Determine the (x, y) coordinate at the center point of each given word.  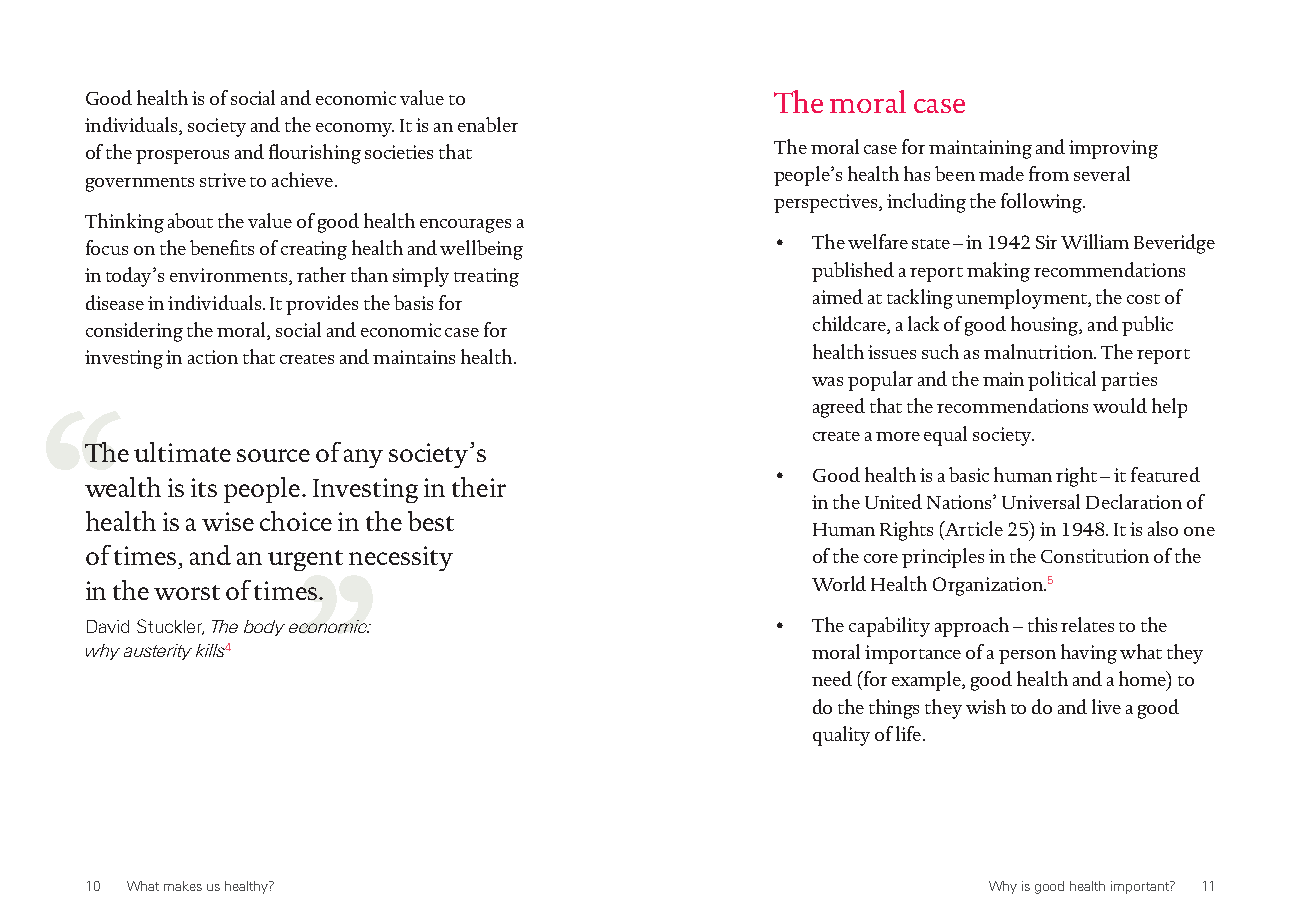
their (479, 487)
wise (228, 521)
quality (841, 736)
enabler (488, 124)
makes (183, 886)
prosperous (182, 157)
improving (1113, 149)
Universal (1041, 501)
